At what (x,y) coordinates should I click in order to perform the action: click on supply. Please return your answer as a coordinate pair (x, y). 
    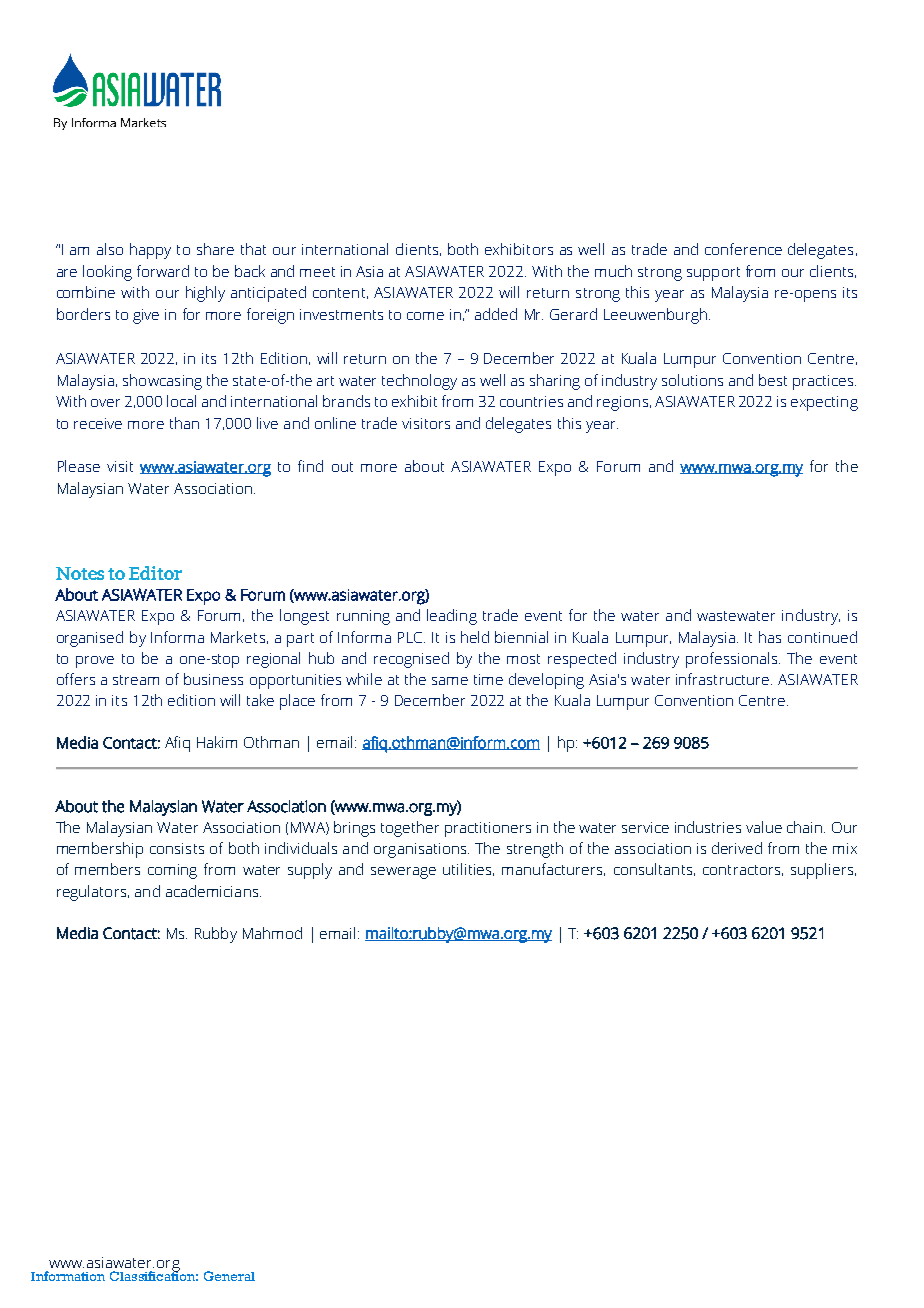
    Looking at the image, I should click on (310, 871).
